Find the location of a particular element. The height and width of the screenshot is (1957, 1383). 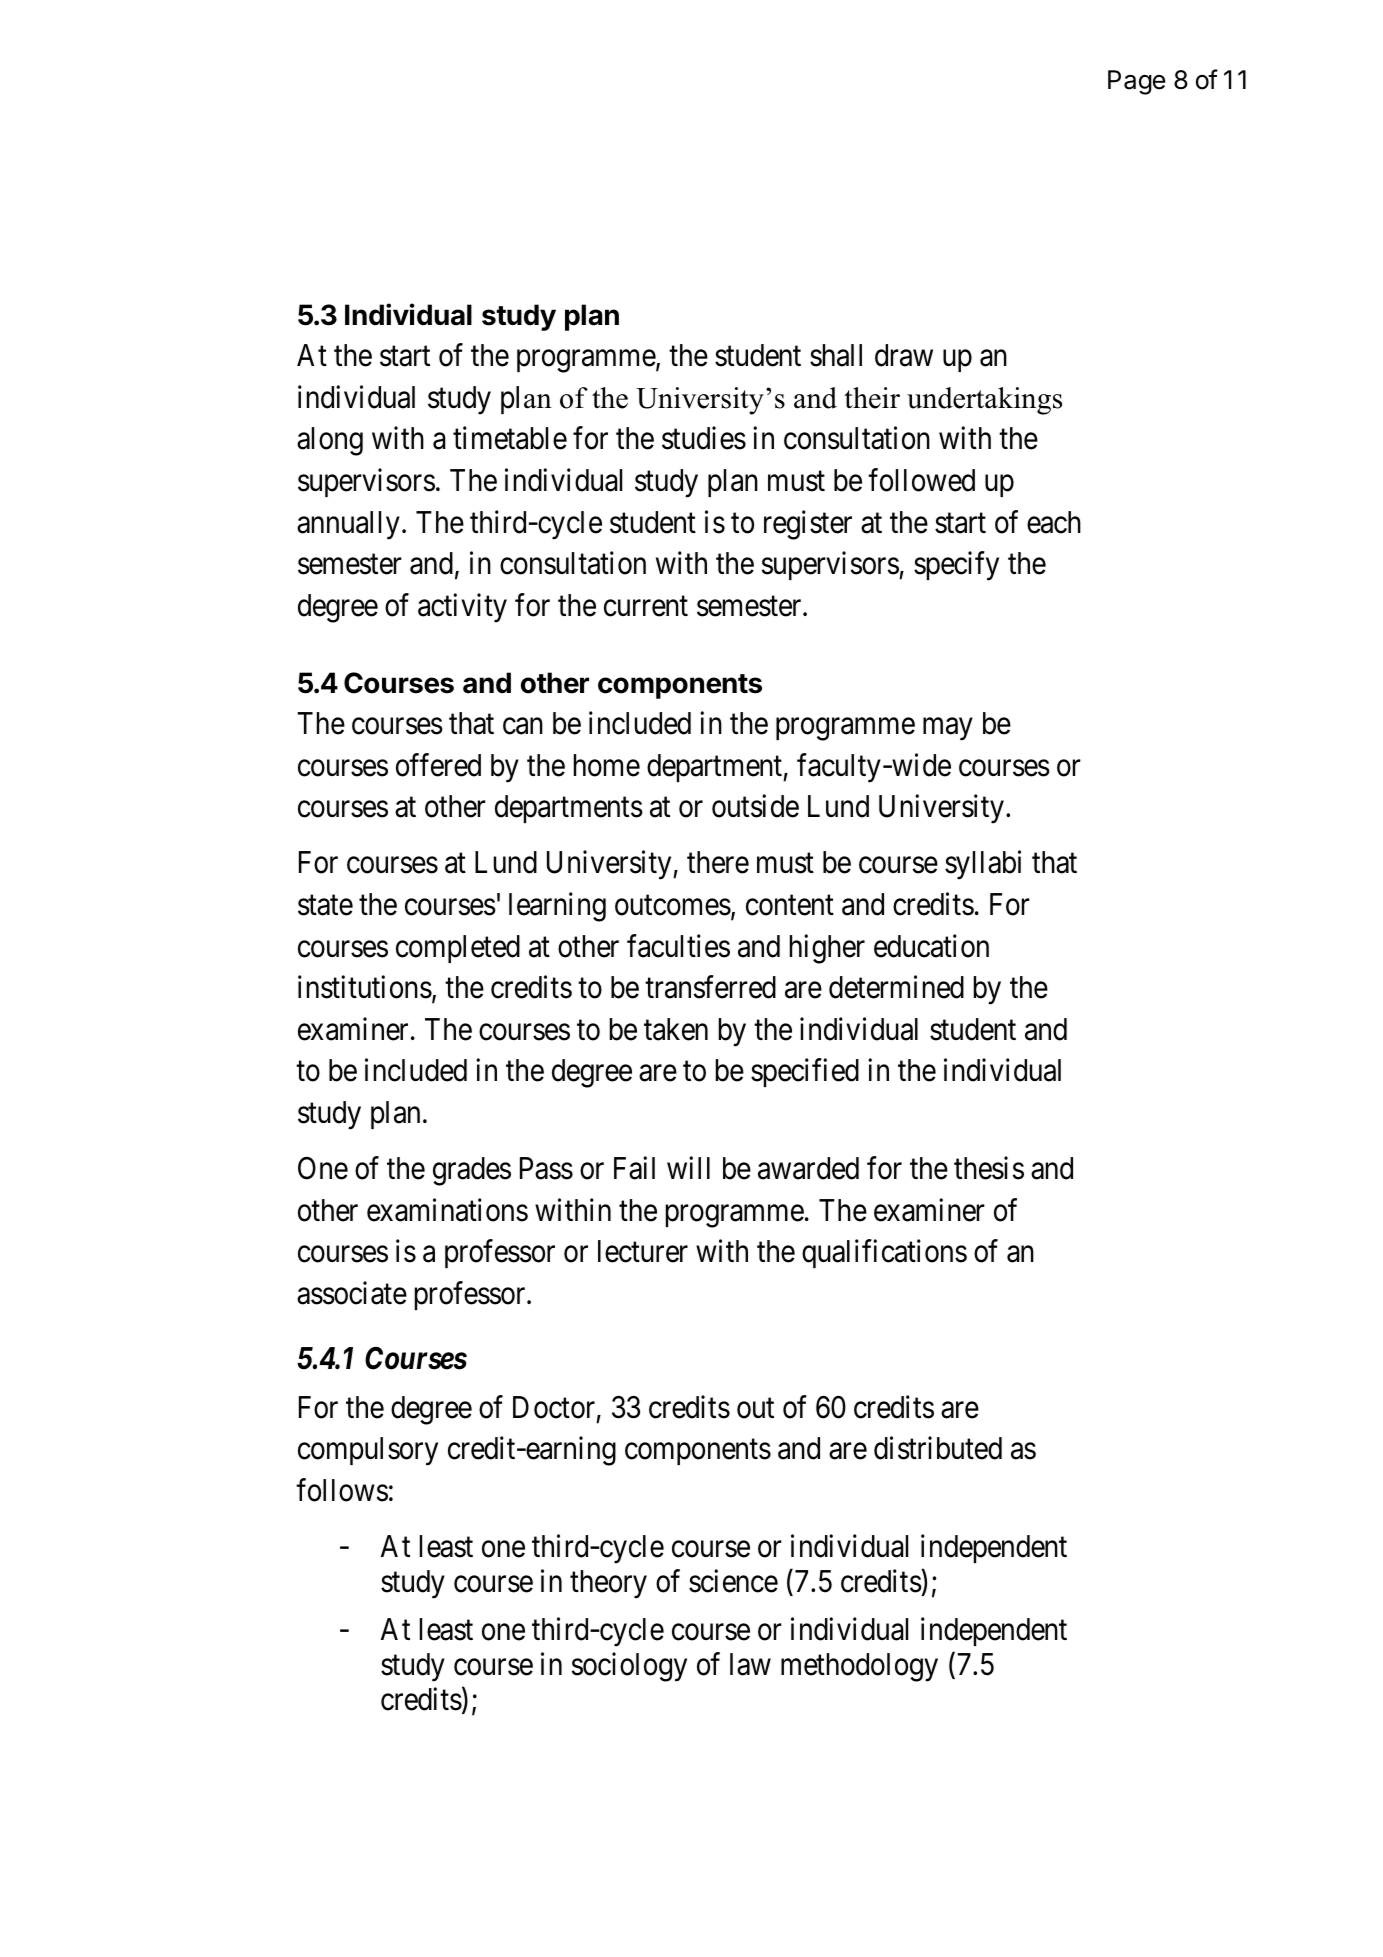

Page is located at coordinates (1136, 82).
